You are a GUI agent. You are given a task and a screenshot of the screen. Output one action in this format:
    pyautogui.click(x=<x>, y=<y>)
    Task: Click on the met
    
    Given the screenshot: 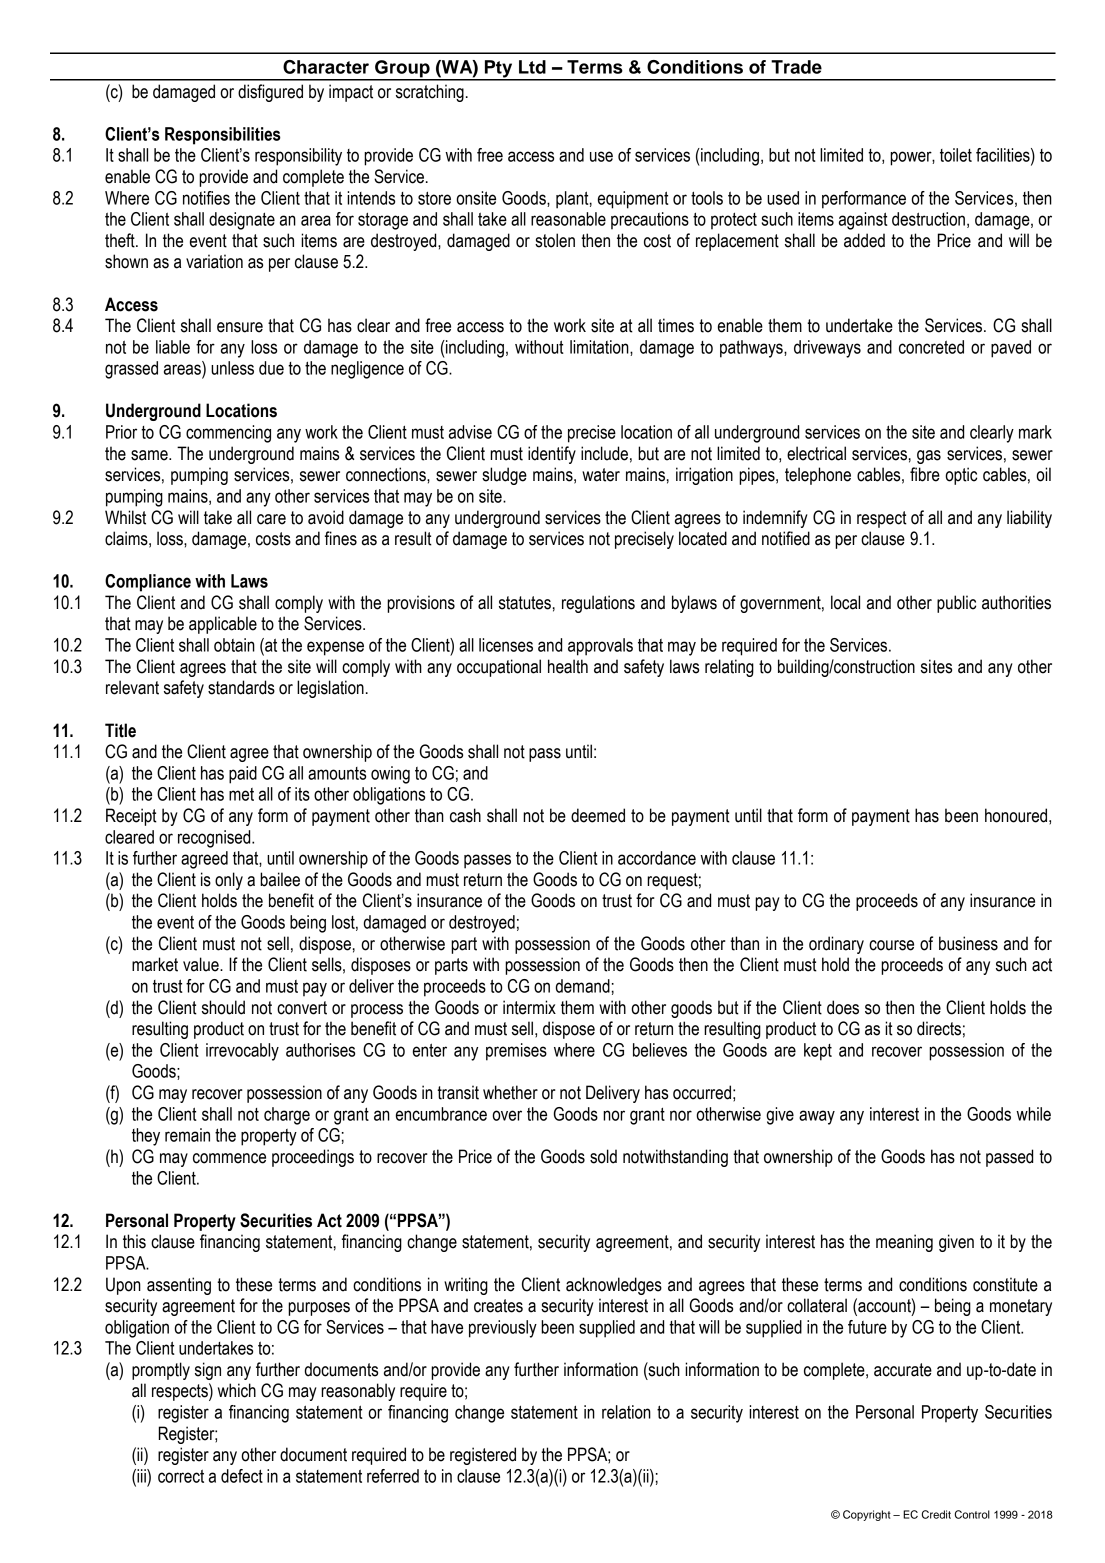 What is the action you would take?
    pyautogui.click(x=241, y=794)
